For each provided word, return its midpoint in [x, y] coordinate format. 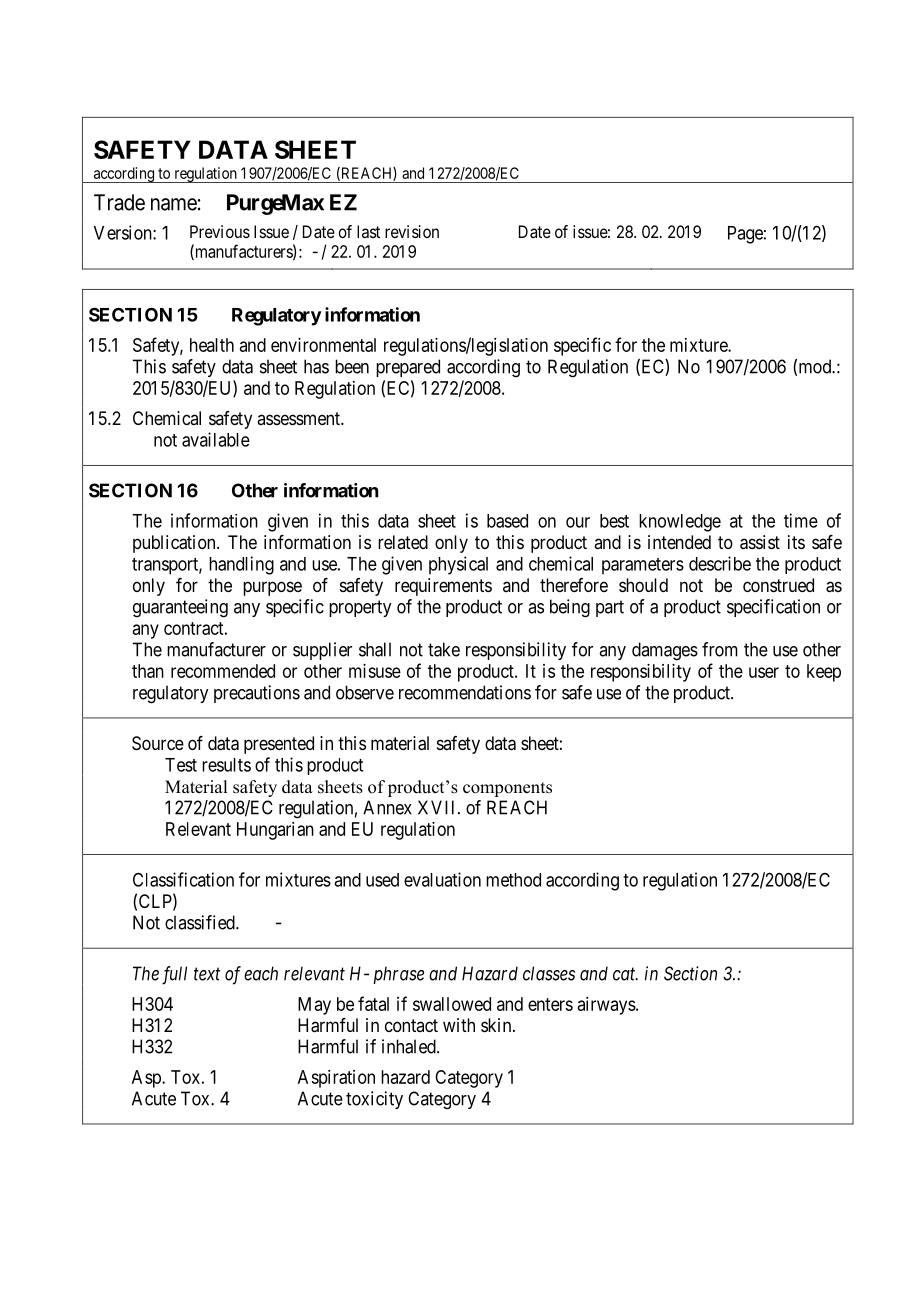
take [444, 649]
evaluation [442, 879]
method [513, 880]
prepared [408, 368]
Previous [220, 231]
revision [412, 231]
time [801, 520]
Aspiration [336, 1079]
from [720, 649]
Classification [183, 879]
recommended [223, 671]
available [216, 439]
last [368, 231]
